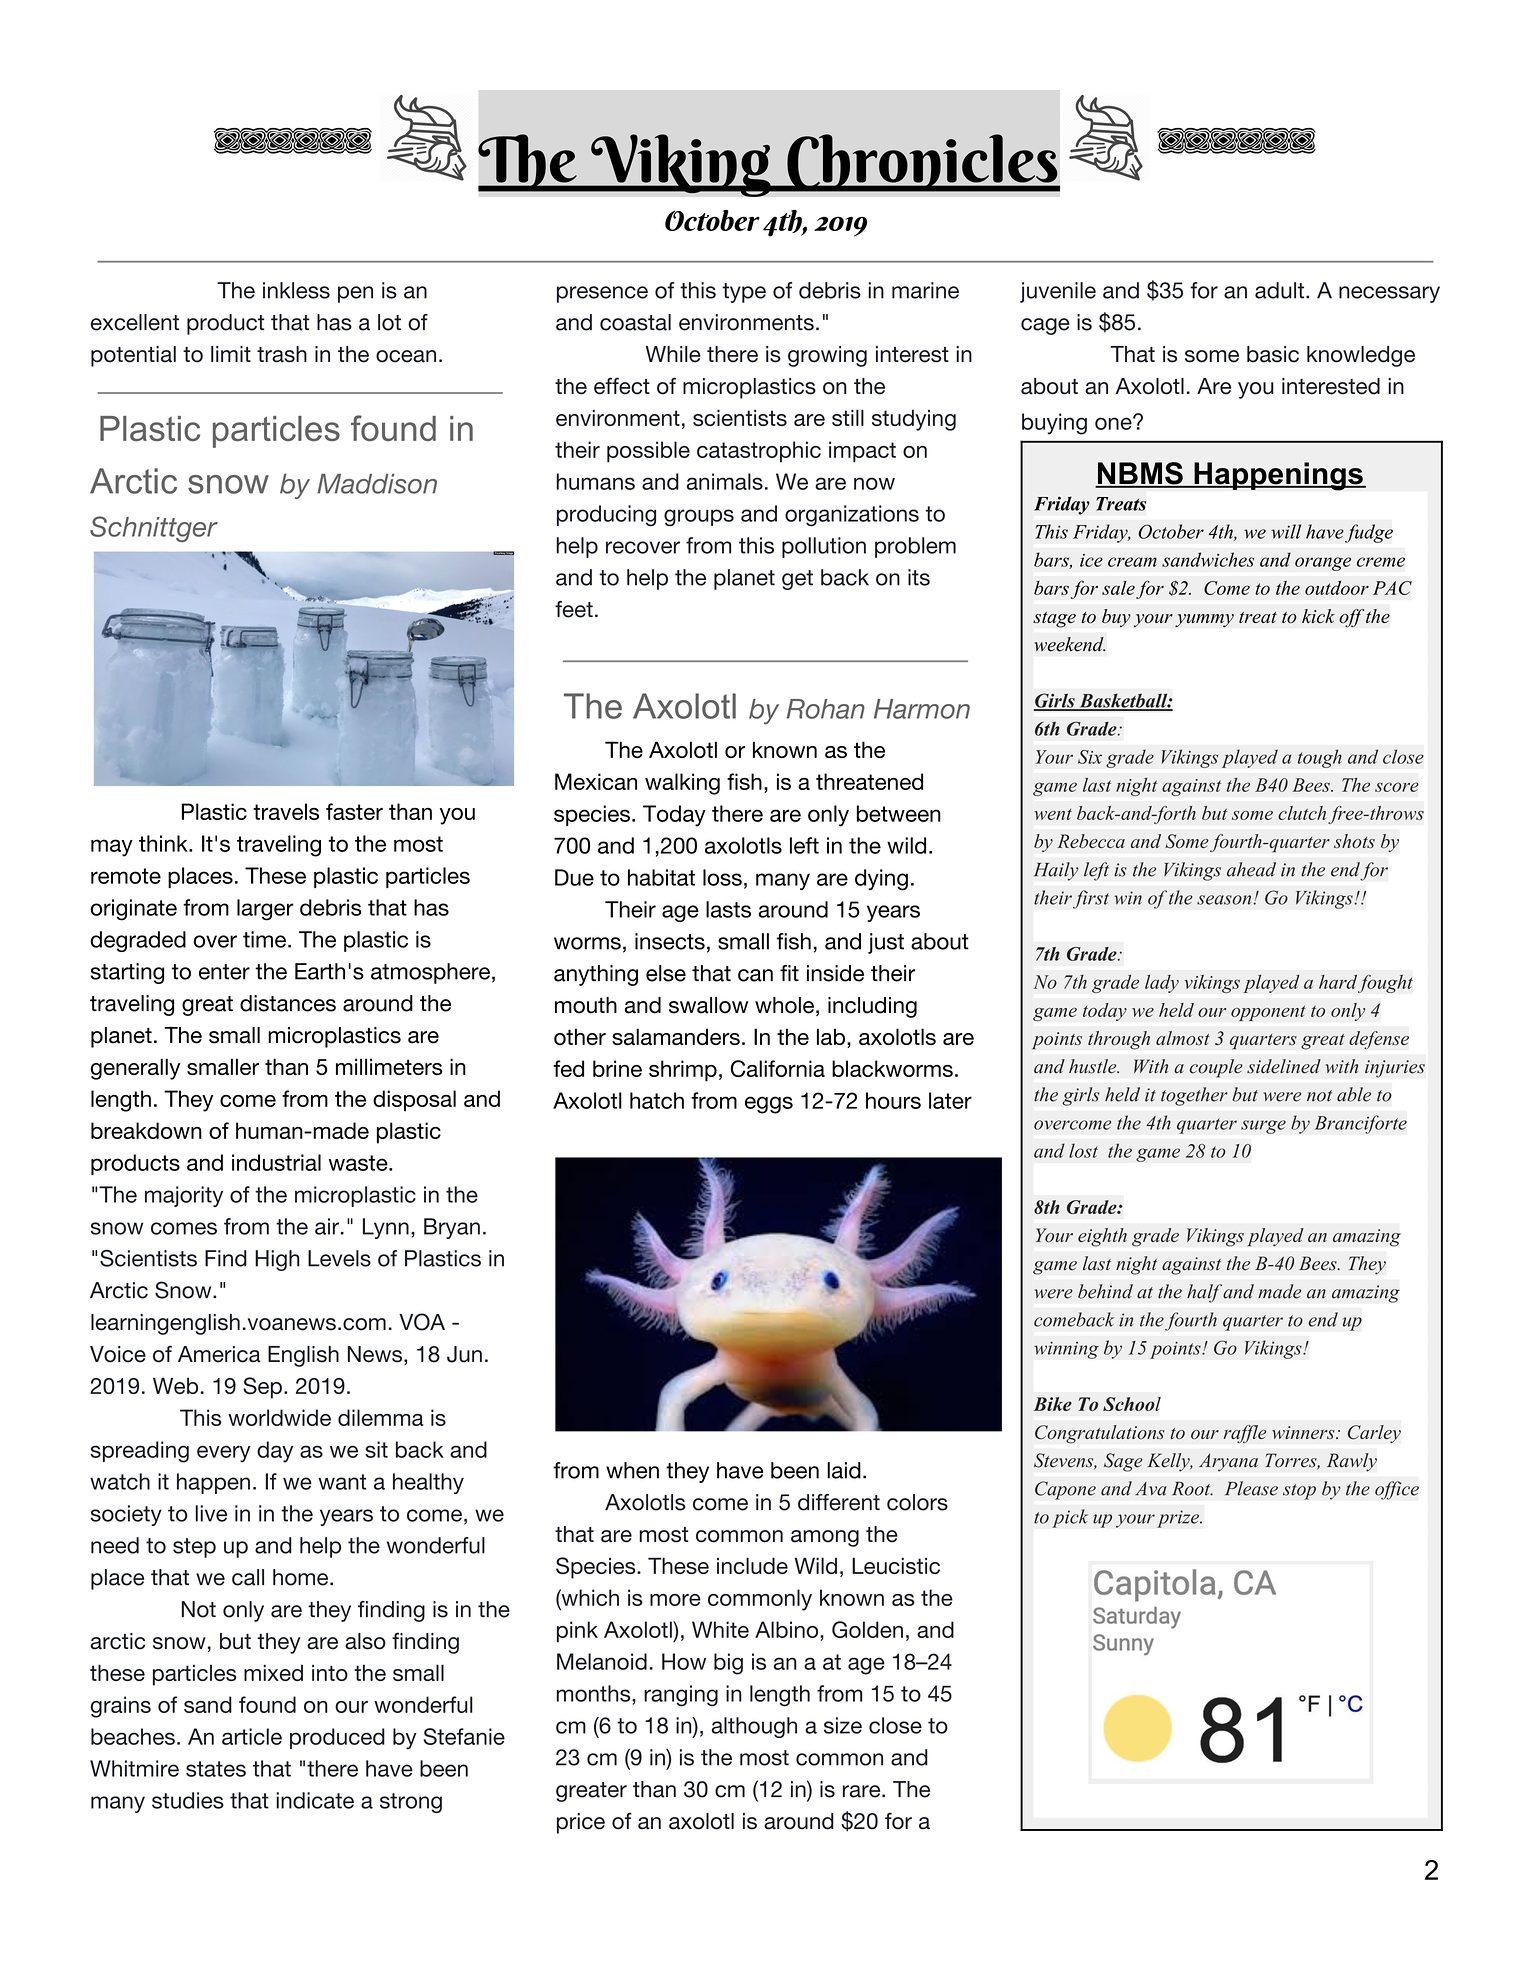  I want to click on winners, so click(1304, 1432).
